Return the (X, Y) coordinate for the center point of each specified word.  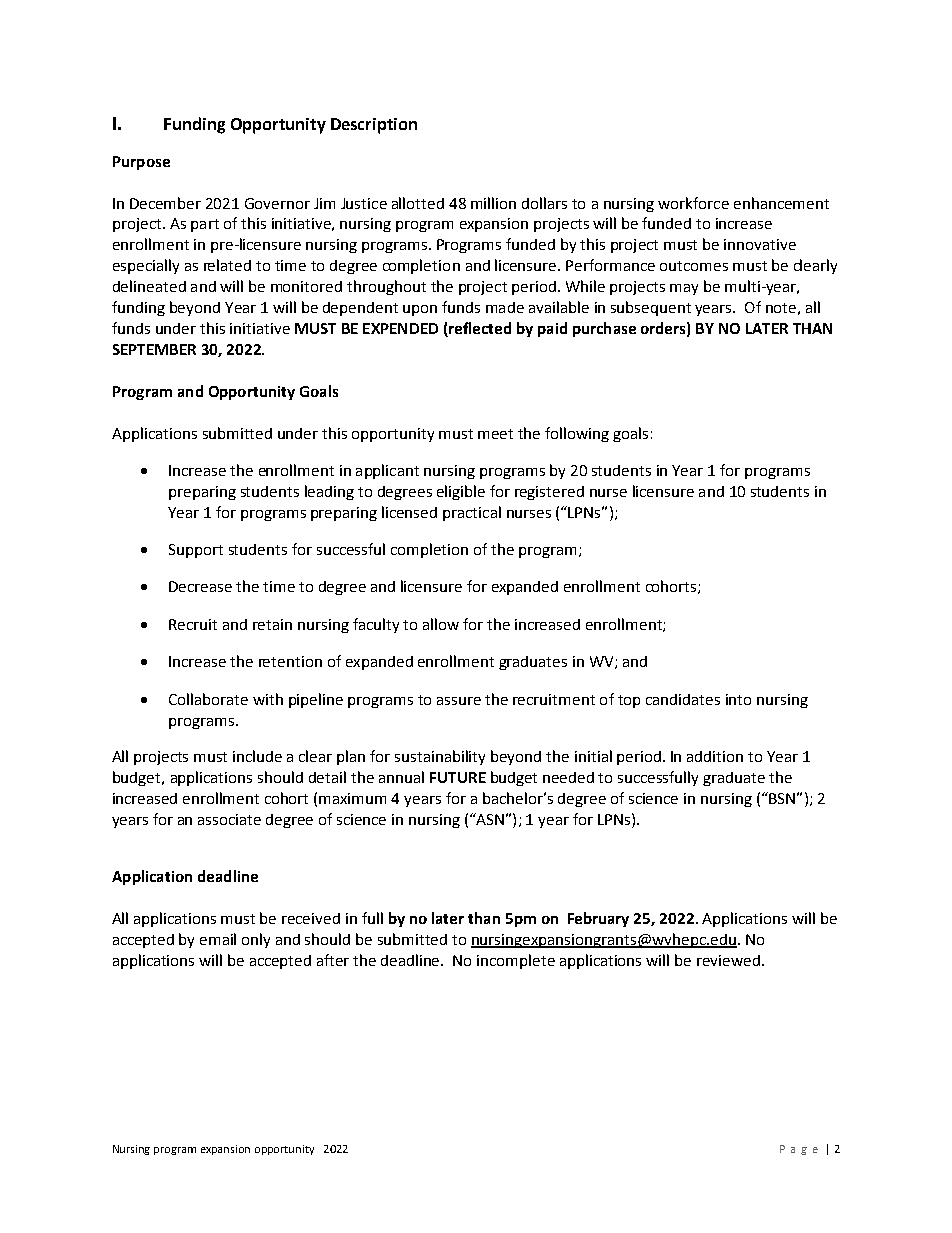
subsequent (651, 308)
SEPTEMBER (154, 349)
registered (549, 493)
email (218, 939)
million (493, 203)
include (257, 756)
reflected (479, 329)
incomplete (516, 961)
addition (715, 756)
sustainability (440, 757)
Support (196, 551)
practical (472, 513)
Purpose (141, 163)
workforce (693, 203)
